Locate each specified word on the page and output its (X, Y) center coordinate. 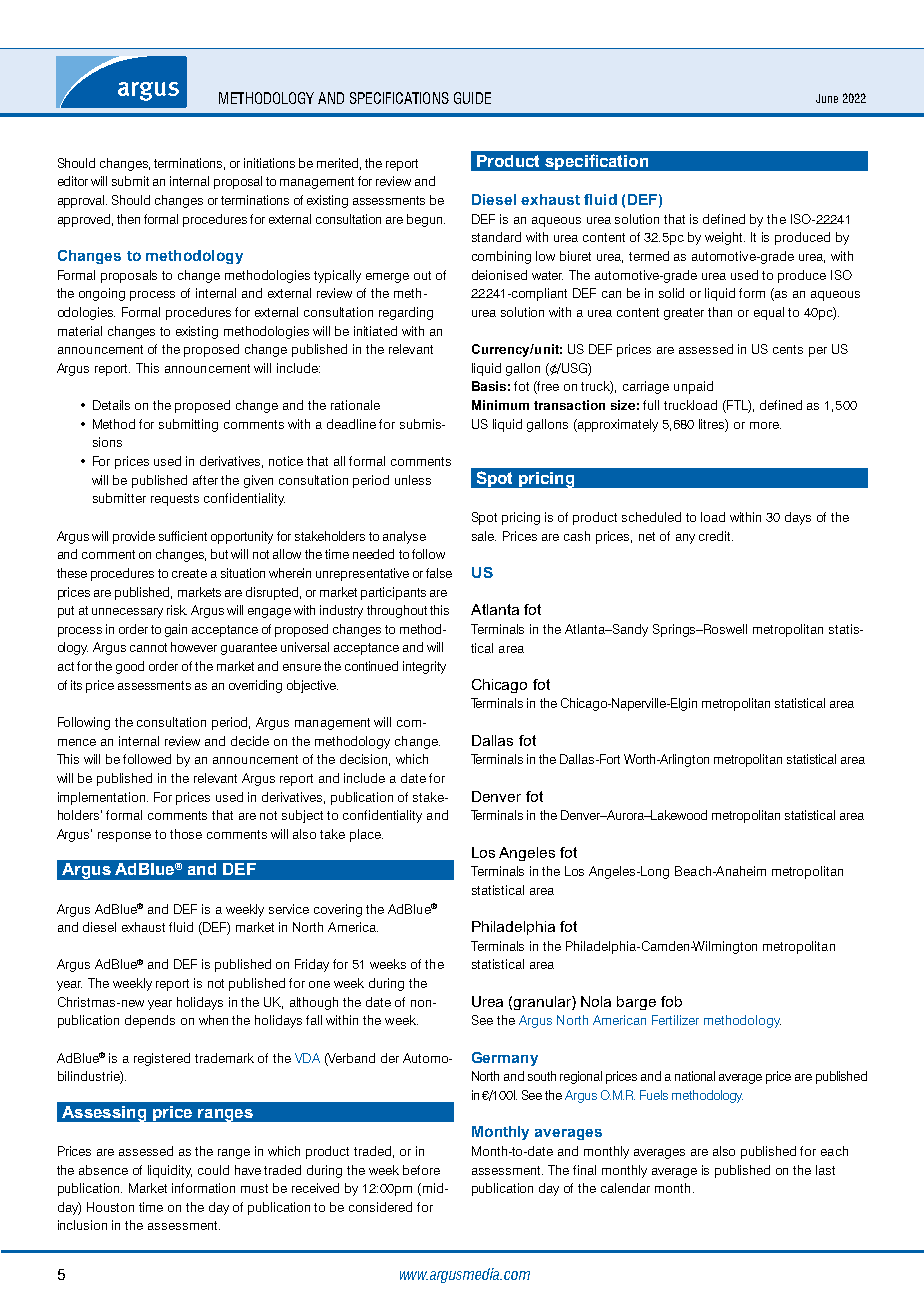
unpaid (693, 387)
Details (111, 405)
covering (338, 910)
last (825, 1170)
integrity (424, 667)
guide (472, 98)
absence (103, 1170)
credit (716, 536)
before (421, 1170)
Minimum (500, 405)
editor (73, 181)
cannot (148, 647)
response (124, 837)
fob (671, 1001)
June (827, 98)
